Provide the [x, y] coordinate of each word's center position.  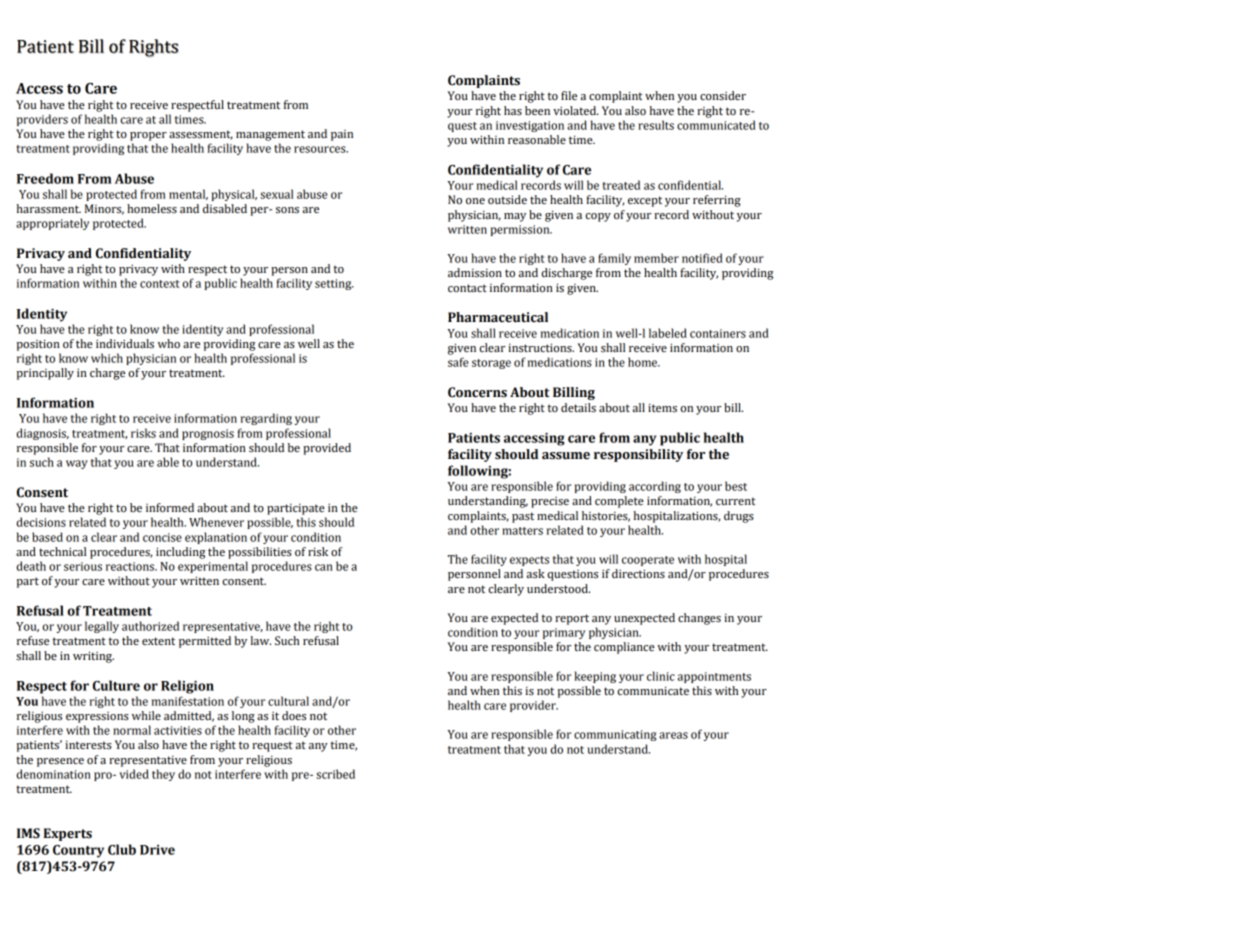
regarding [266, 419]
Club [122, 849]
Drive [157, 850]
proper [148, 136]
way [77, 464]
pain [342, 135]
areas [673, 735]
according [655, 487]
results [656, 125]
